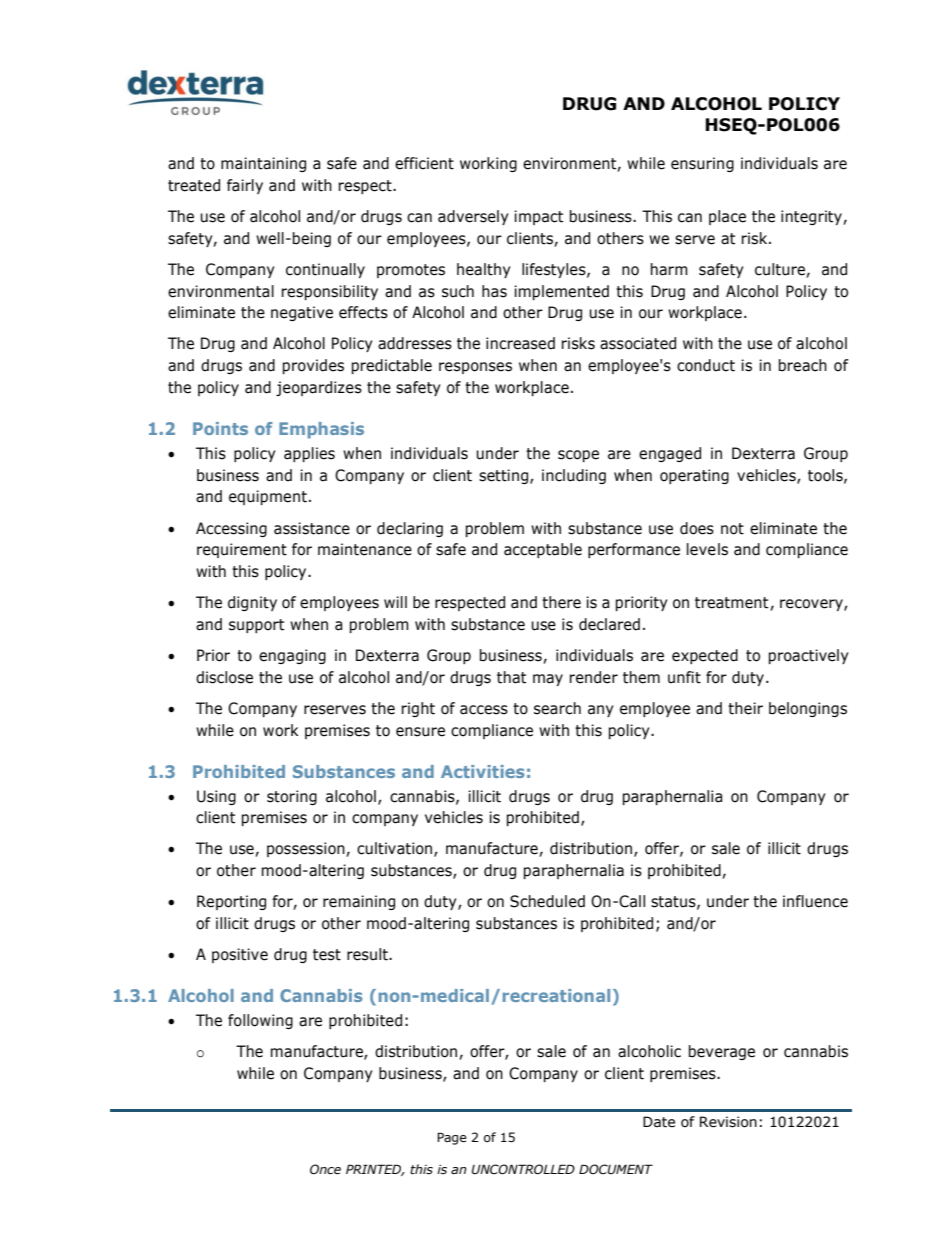  I want to click on acceptable, so click(543, 550).
